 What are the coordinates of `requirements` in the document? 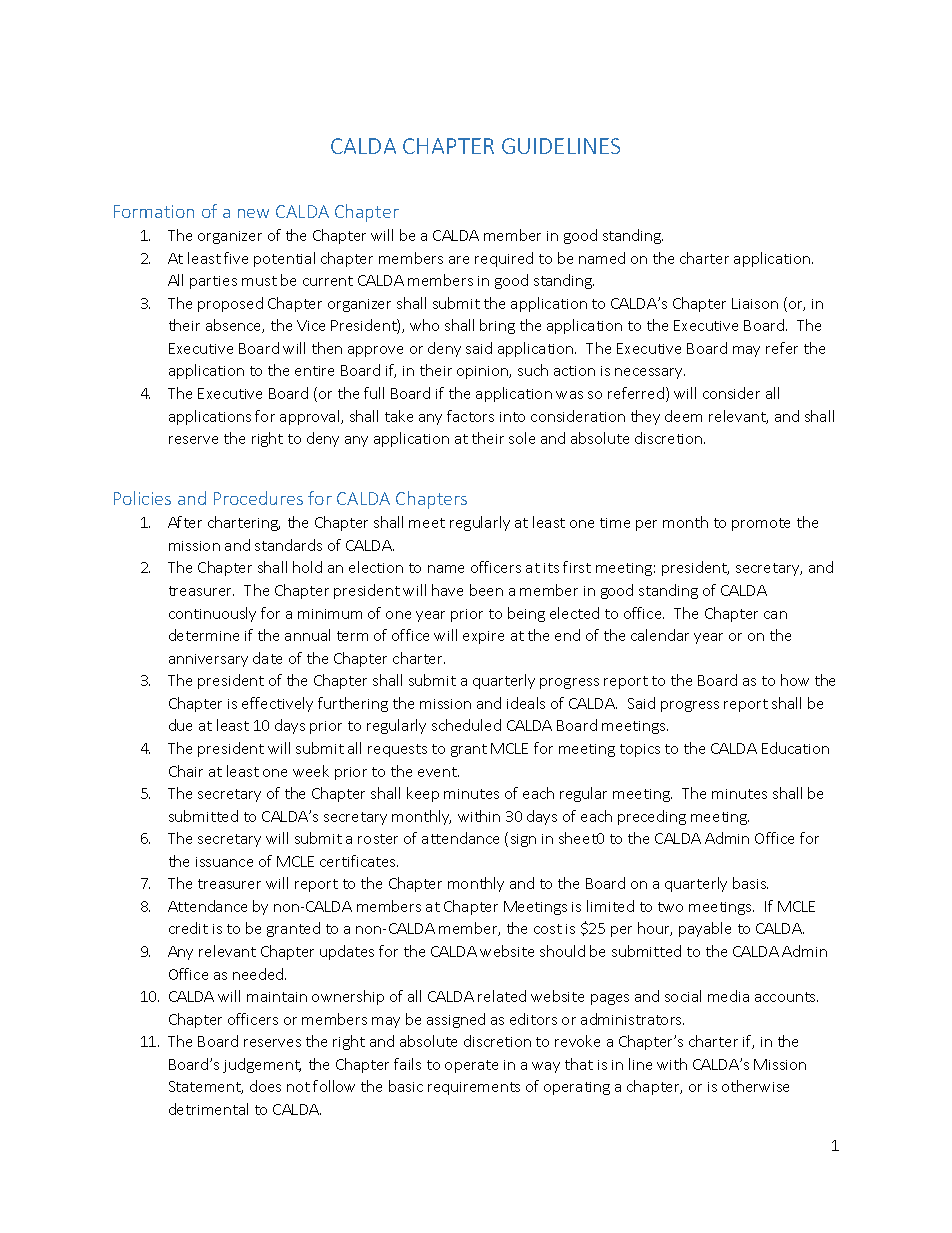 It's located at (474, 1088).
